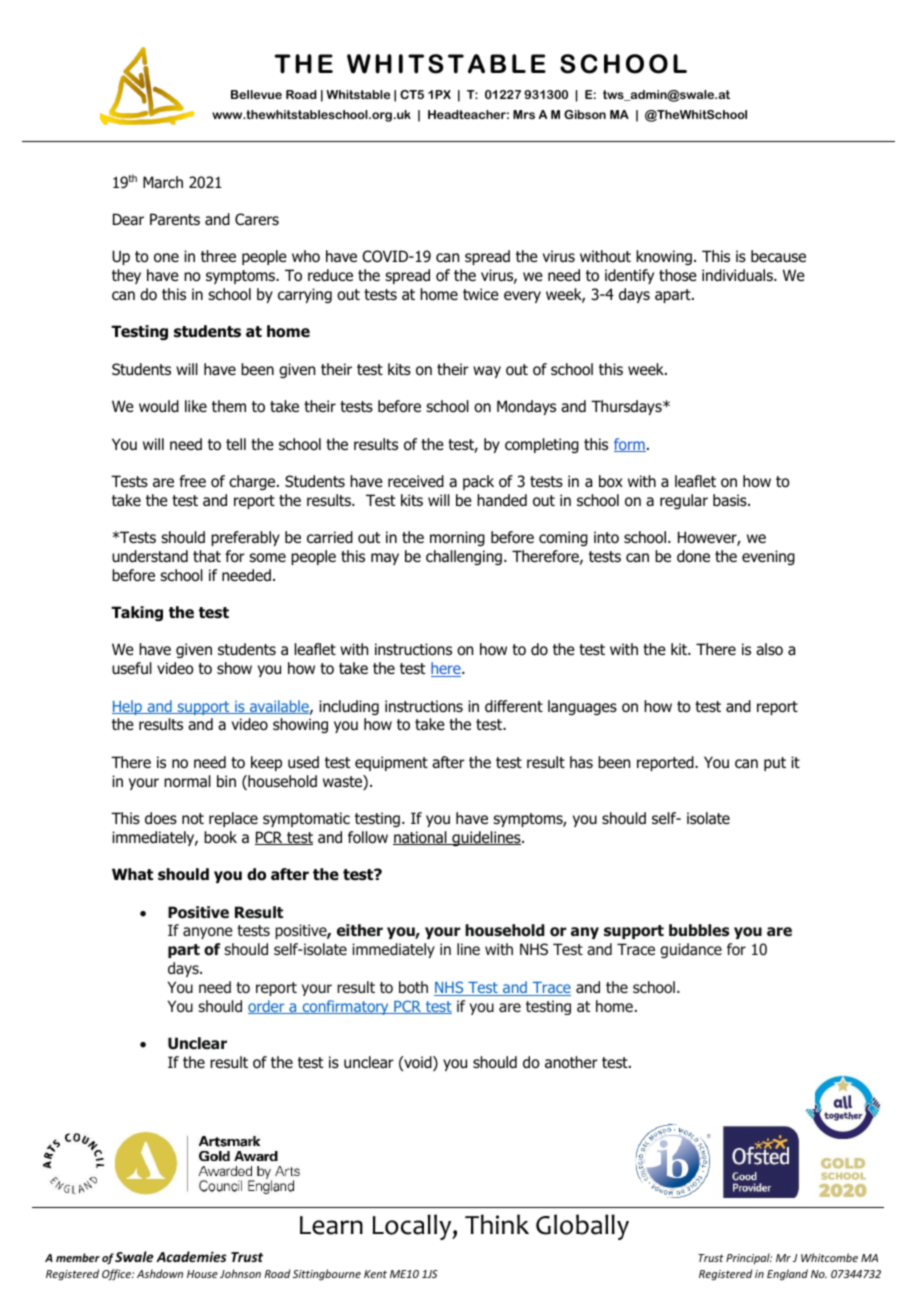 This screenshot has width=924, height=1308. I want to click on Think, so click(497, 1224).
